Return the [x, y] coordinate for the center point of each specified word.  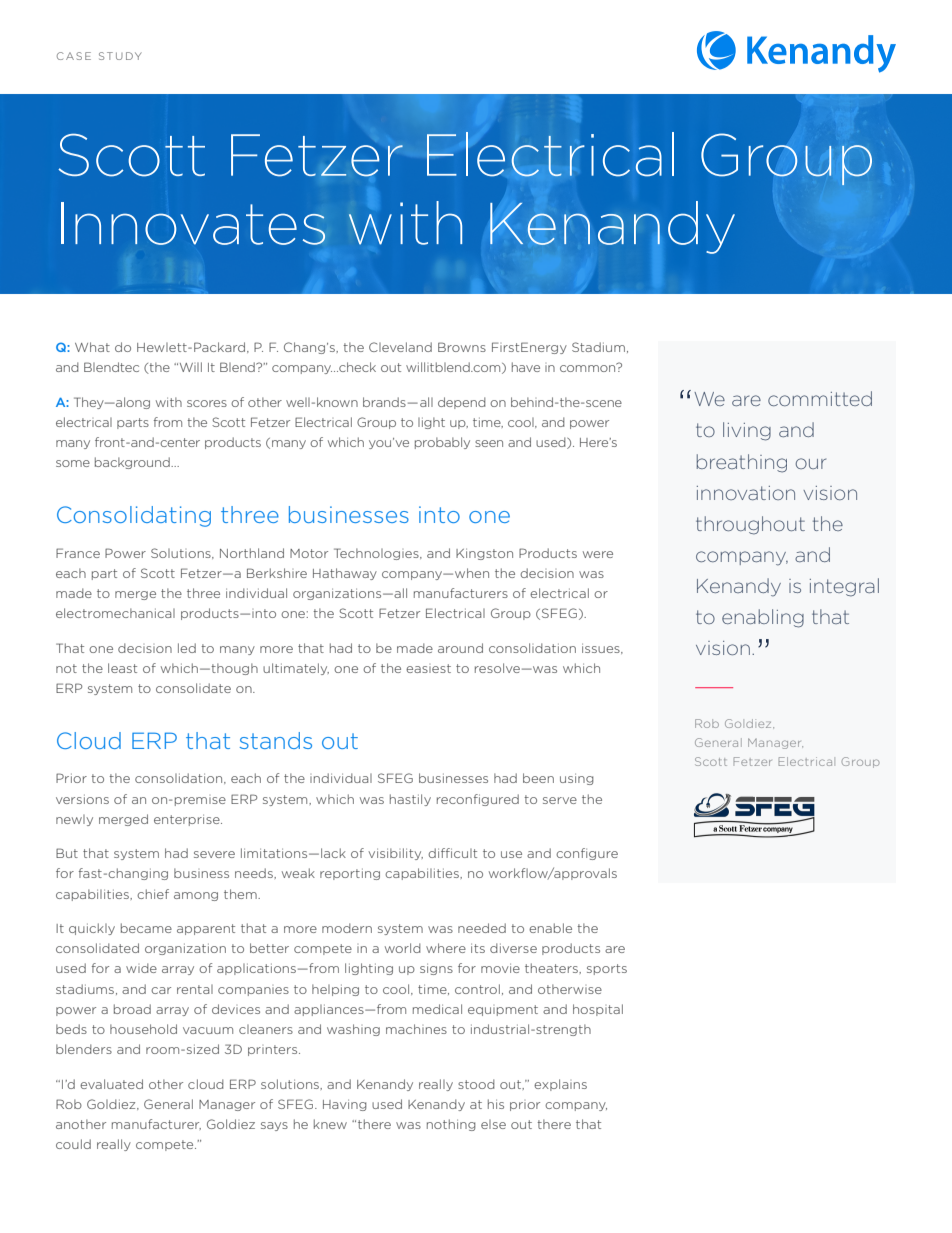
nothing [451, 1125]
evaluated [111, 1084]
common [589, 367]
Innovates [193, 223]
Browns [462, 347]
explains [560, 1085]
